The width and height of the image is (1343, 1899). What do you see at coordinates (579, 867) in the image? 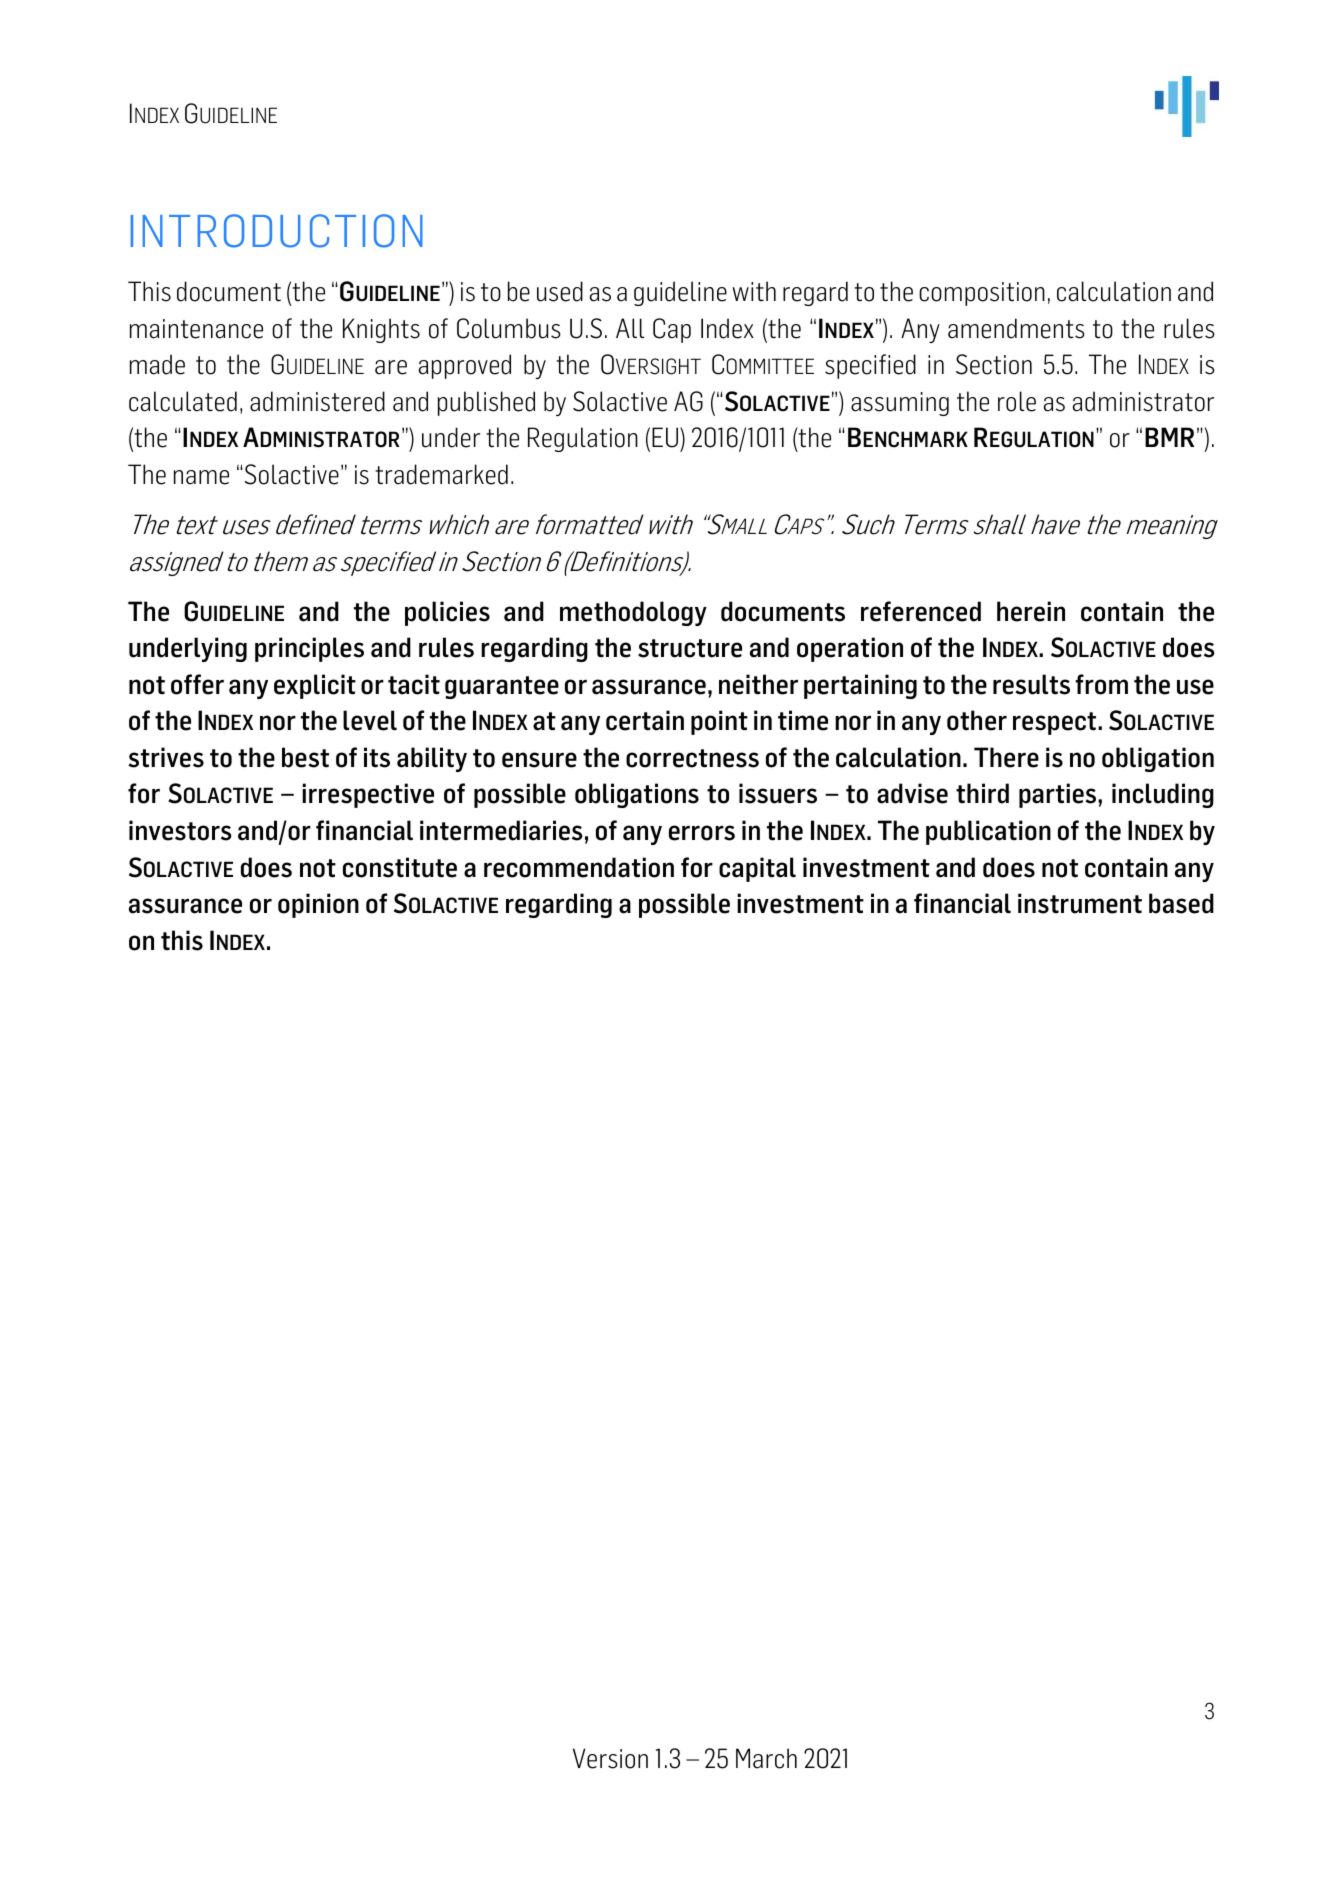
I see `recommendation` at bounding box center [579, 867].
